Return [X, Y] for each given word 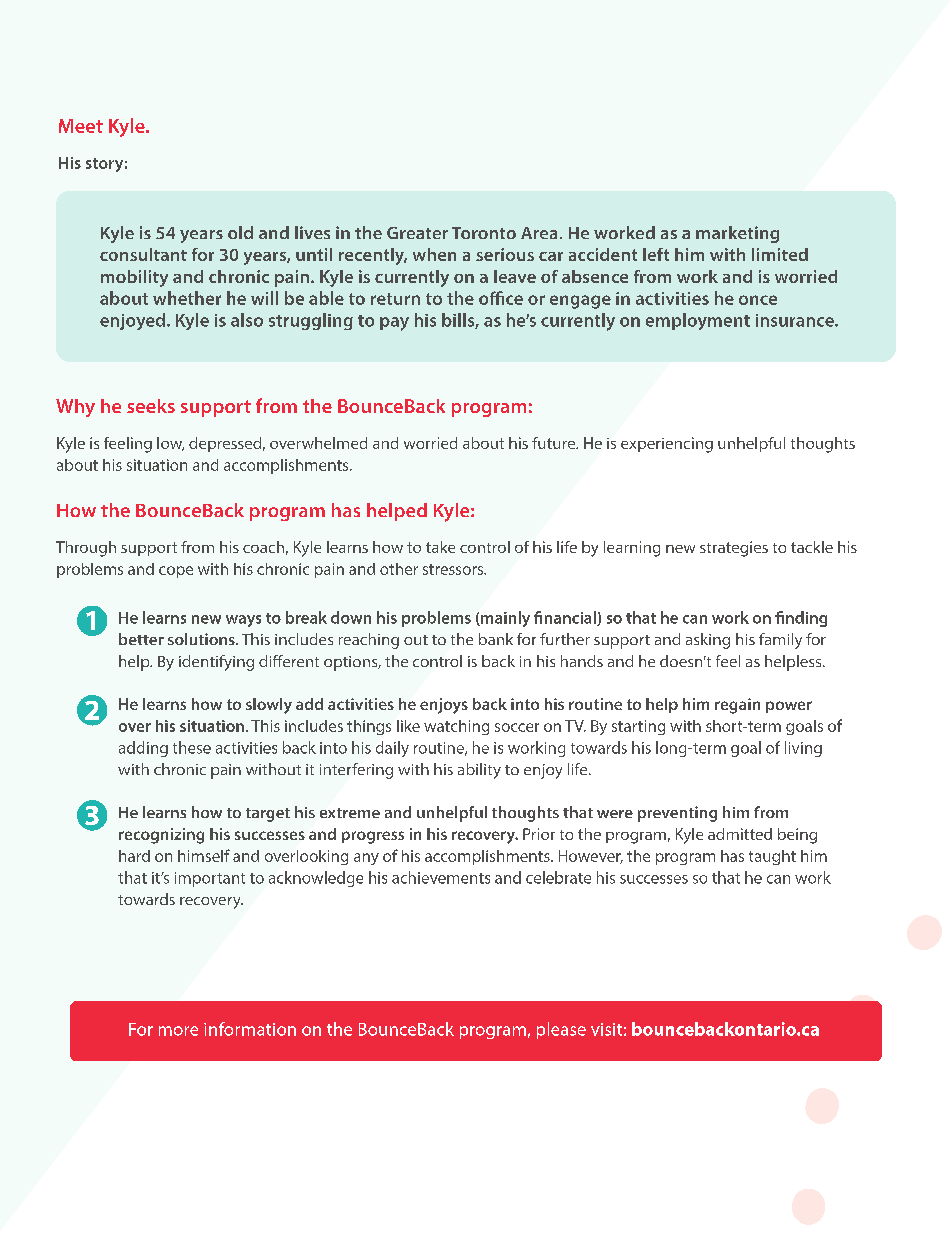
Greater [417, 233]
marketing [737, 234]
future [555, 443]
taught [772, 857]
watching [456, 727]
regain [737, 706]
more [178, 1031]
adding [143, 749]
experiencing [667, 445]
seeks [151, 406]
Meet [81, 126]
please [561, 1030]
